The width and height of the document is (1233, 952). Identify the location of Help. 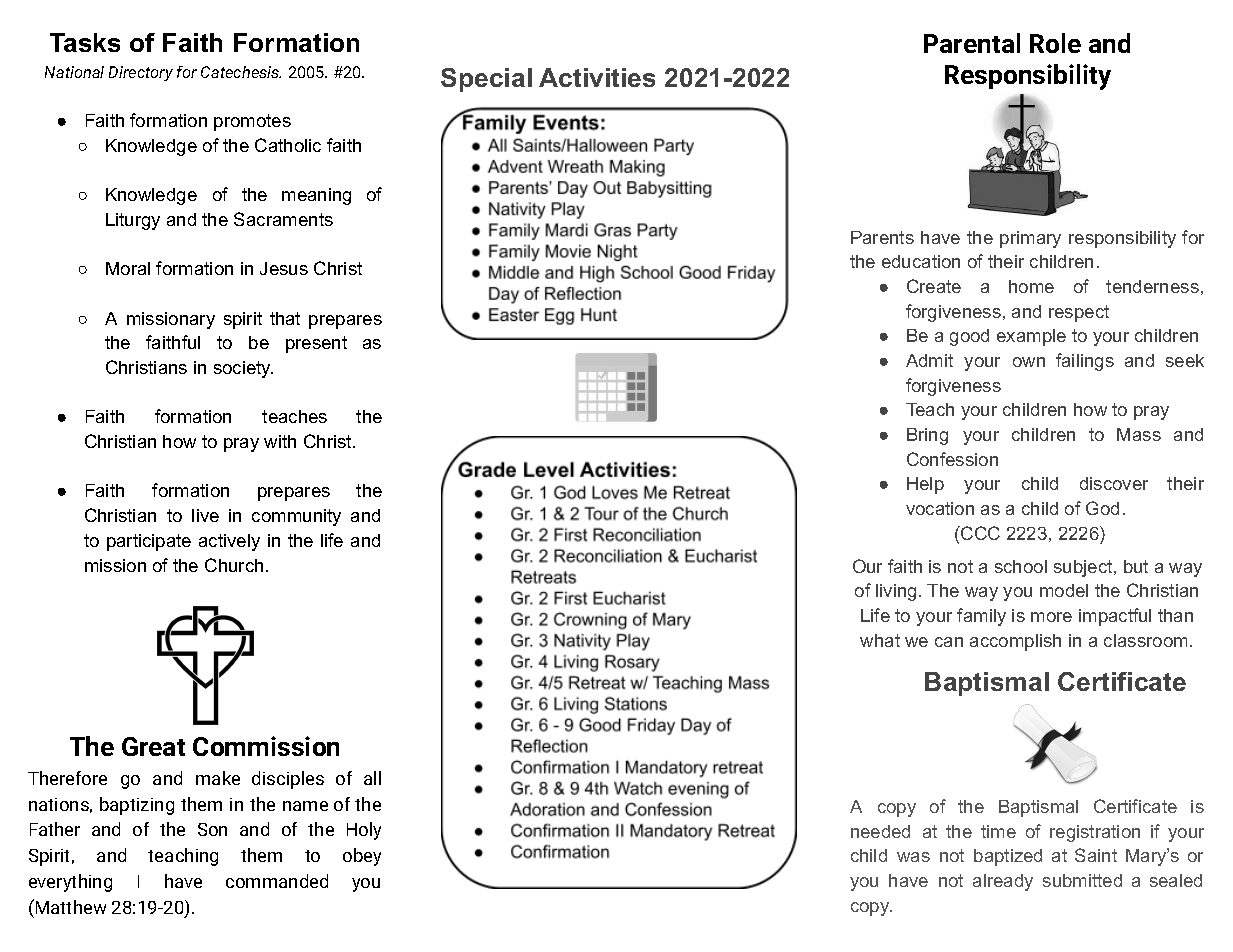
(925, 485).
